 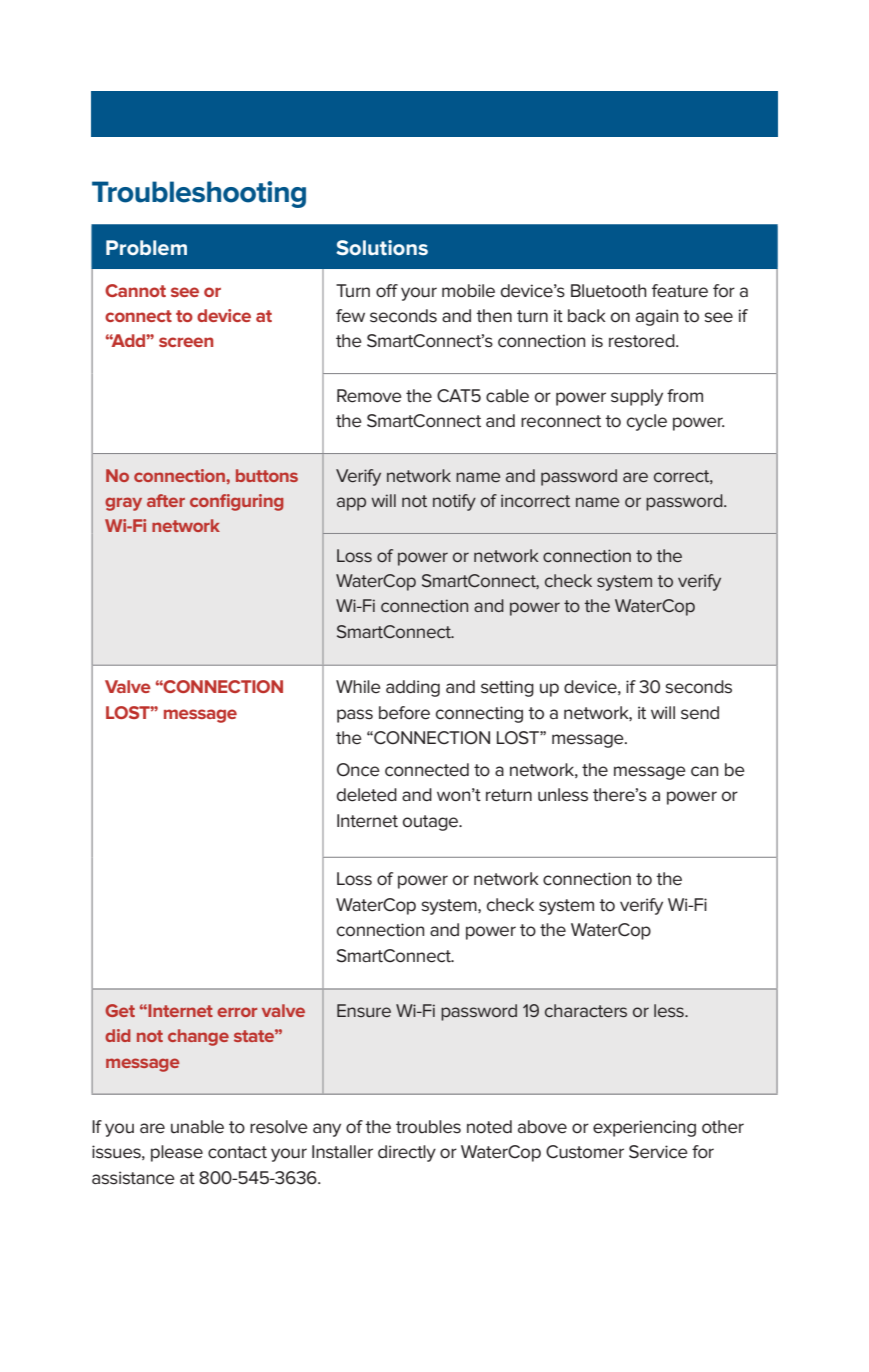 I want to click on directly, so click(x=407, y=1153).
